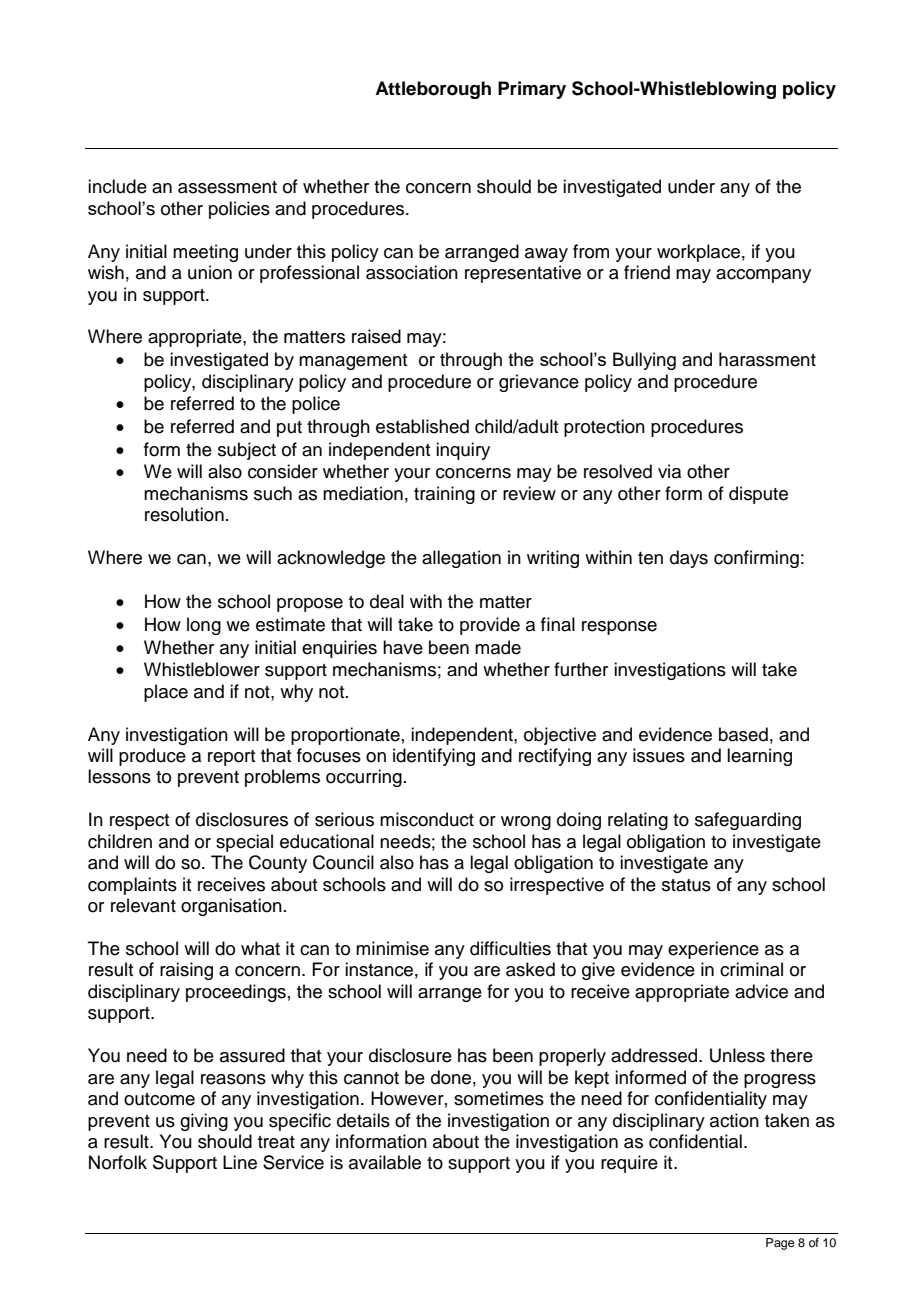 This page has height=1308, width=924. Describe the element at coordinates (403, 647) in the page. I see `have` at that location.
